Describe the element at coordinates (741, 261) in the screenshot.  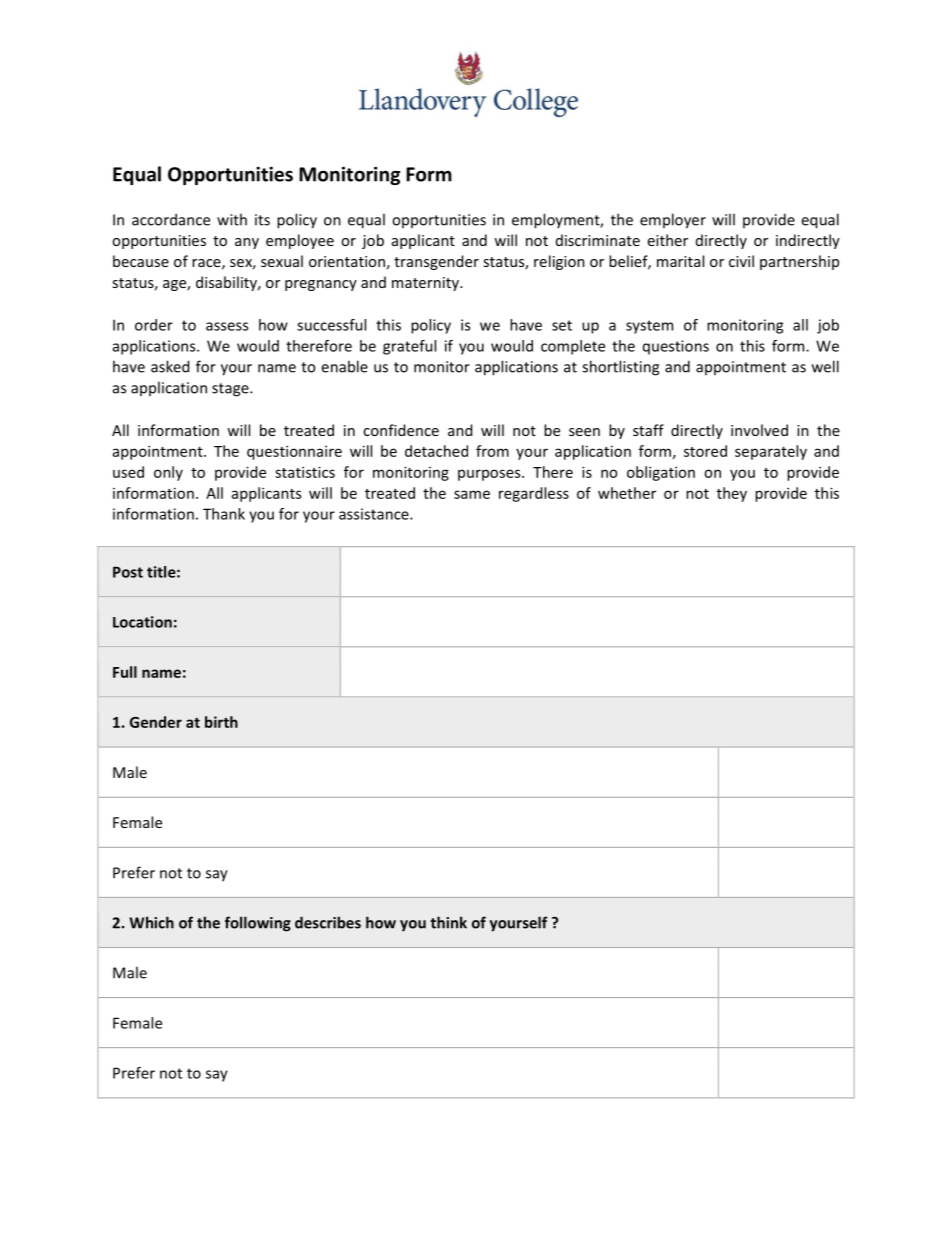
I see `civil` at that location.
